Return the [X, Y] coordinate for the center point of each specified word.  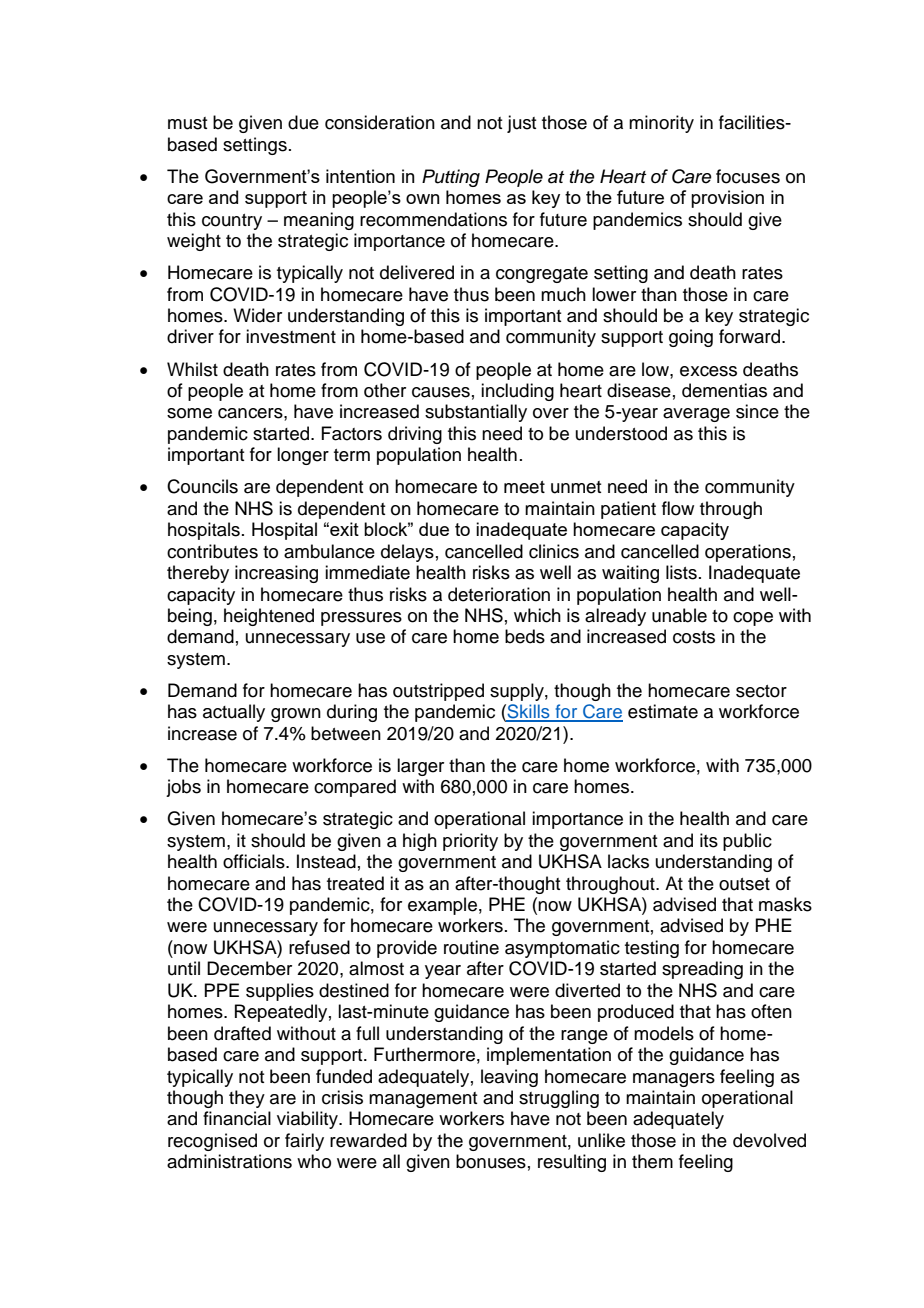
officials [255, 861]
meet [524, 487]
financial [237, 1118]
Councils [202, 486]
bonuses [491, 1161]
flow [678, 508]
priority [470, 842]
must [187, 123]
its [709, 840]
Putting [451, 178]
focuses [748, 176]
